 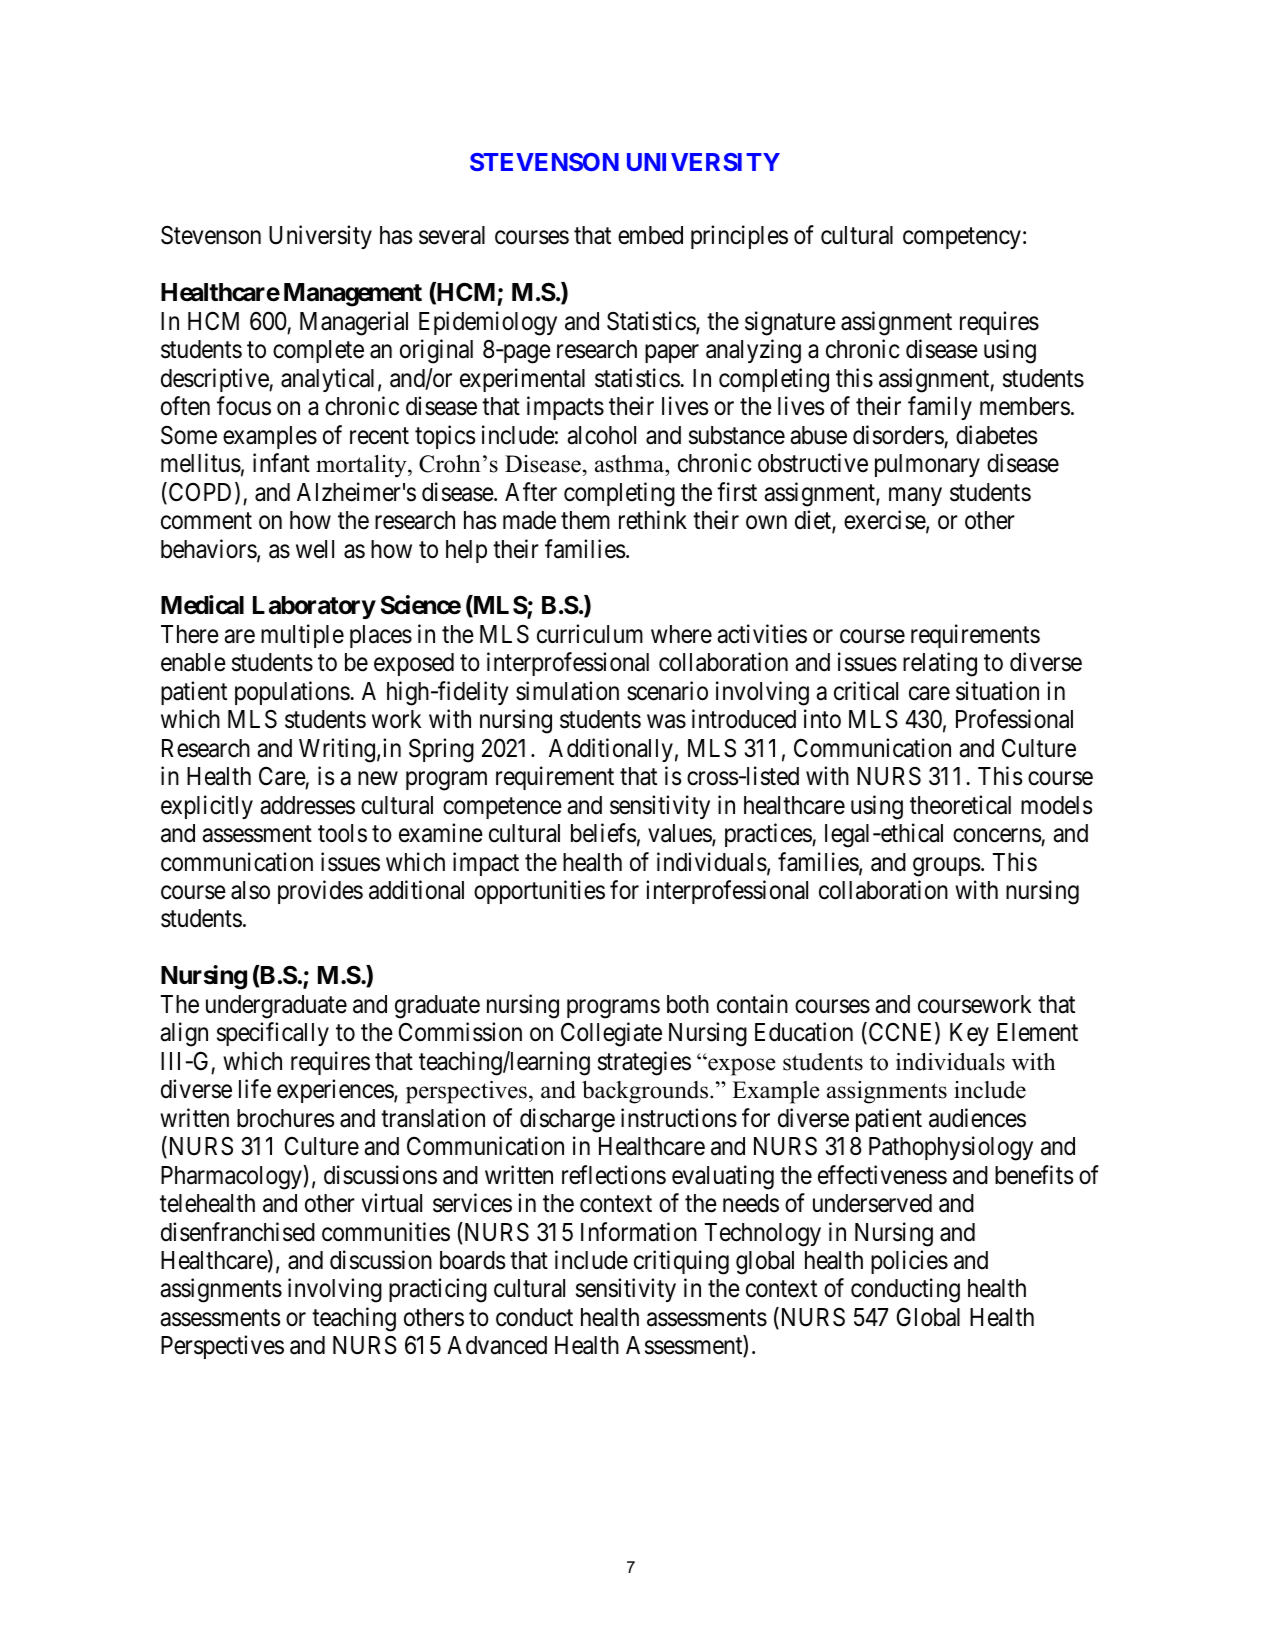 What do you see at coordinates (353, 295) in the screenshot?
I see `Management` at bounding box center [353, 295].
